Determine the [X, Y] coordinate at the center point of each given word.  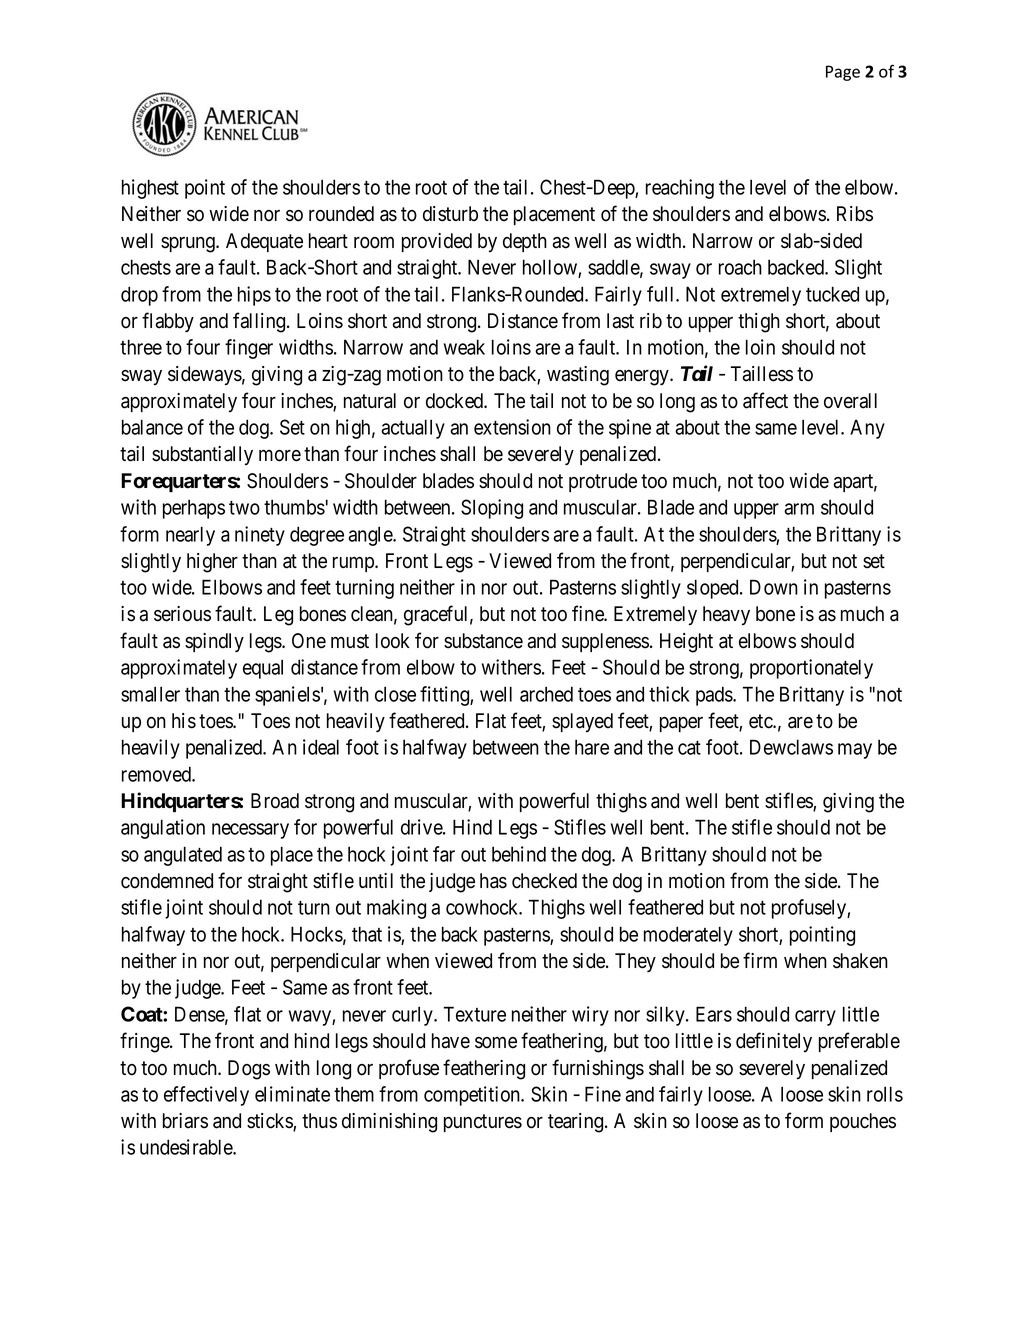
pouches [863, 1122]
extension [512, 427]
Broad [275, 801]
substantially [202, 455]
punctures [483, 1123]
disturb [450, 214]
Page [843, 73]
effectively [206, 1096]
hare [592, 747]
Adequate [264, 242]
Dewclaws [791, 747]
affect [765, 400]
